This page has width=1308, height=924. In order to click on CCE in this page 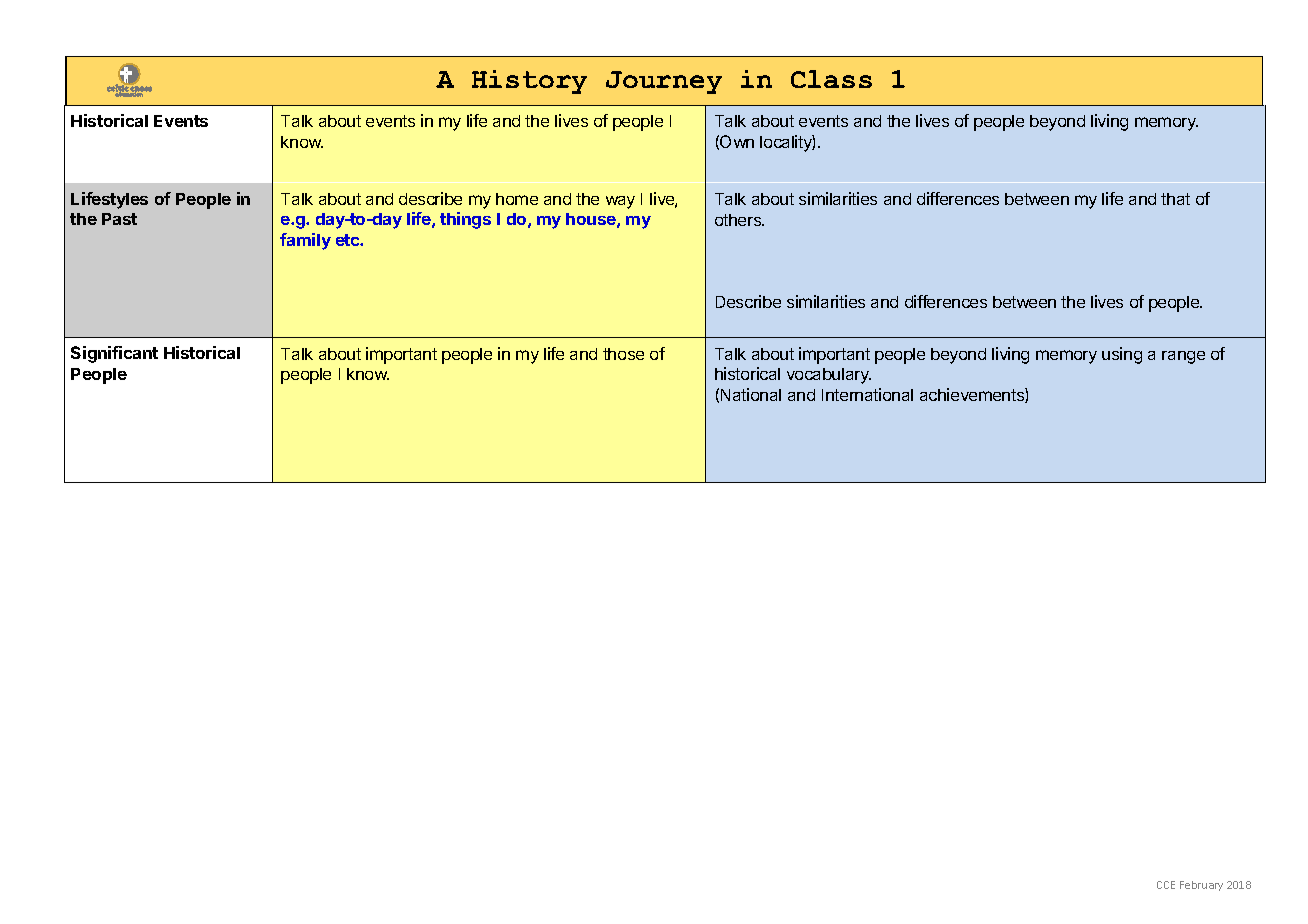, I will do `click(1166, 885)`.
